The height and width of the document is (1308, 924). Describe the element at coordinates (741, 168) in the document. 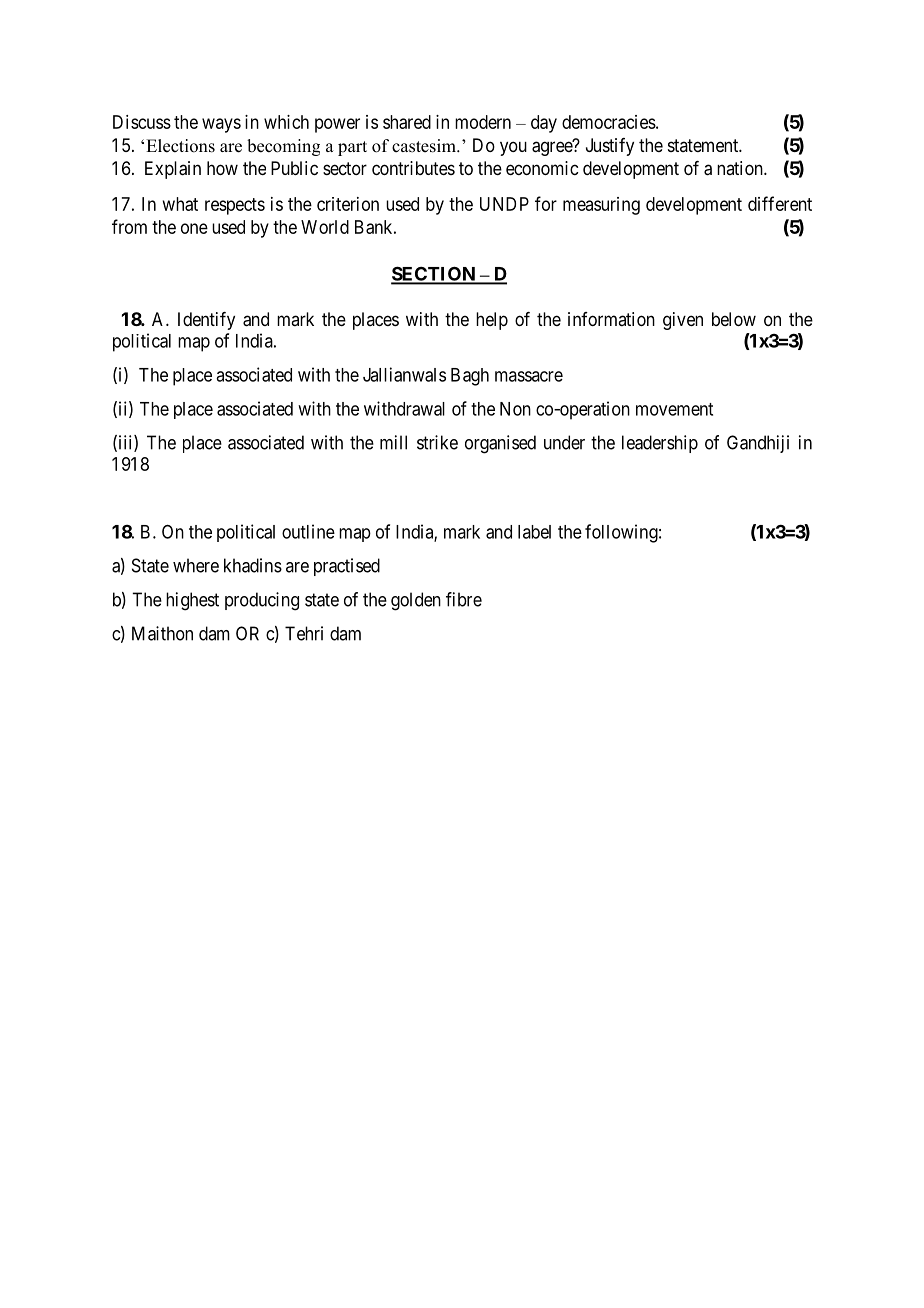

I see `nation` at that location.
